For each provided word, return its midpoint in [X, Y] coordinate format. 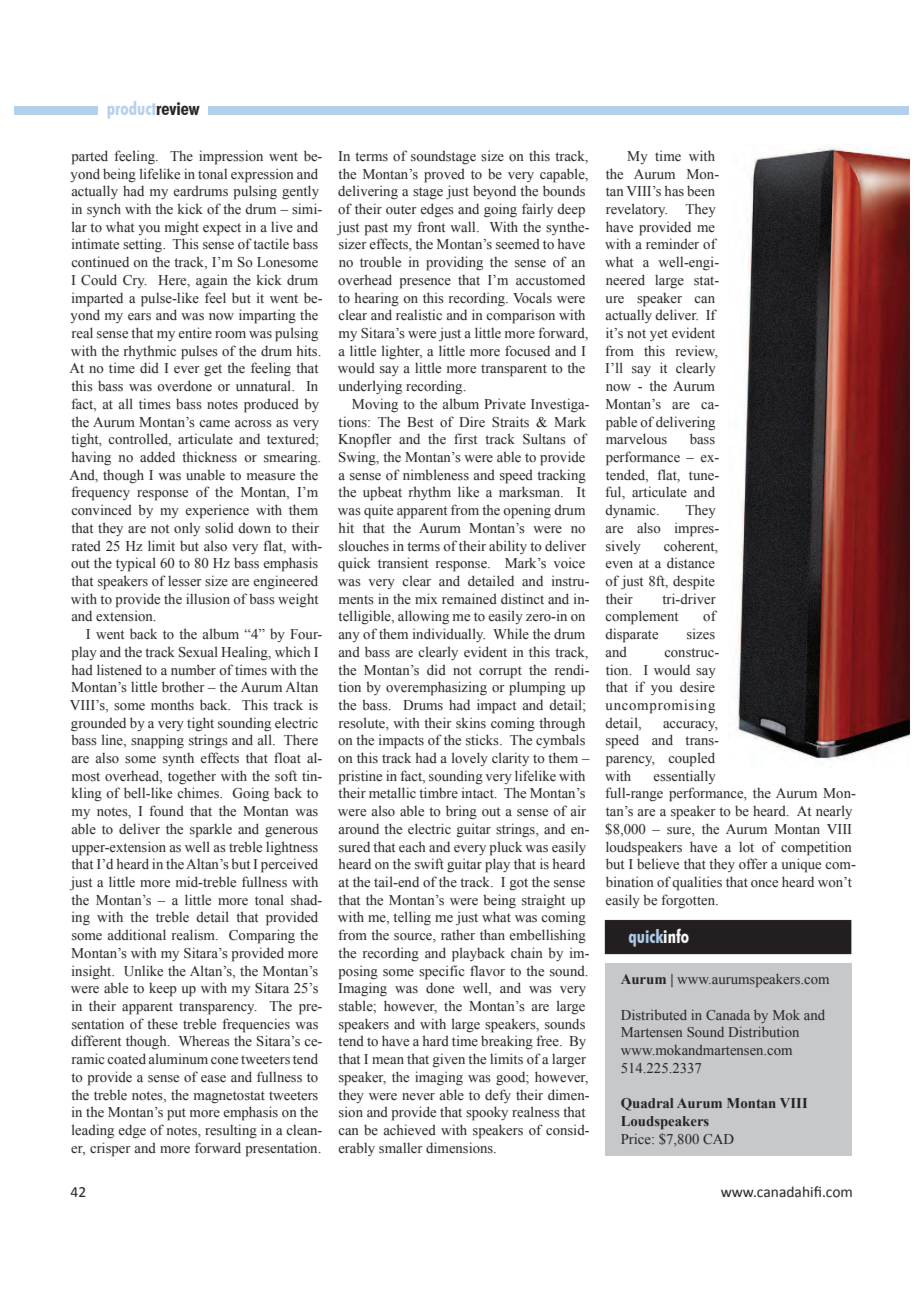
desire [697, 687]
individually [449, 635]
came [214, 423]
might [182, 228]
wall [464, 227]
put [176, 1114]
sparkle [211, 830]
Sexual [198, 652]
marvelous [636, 439]
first [465, 439]
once [764, 884]
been [701, 191]
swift [429, 863]
